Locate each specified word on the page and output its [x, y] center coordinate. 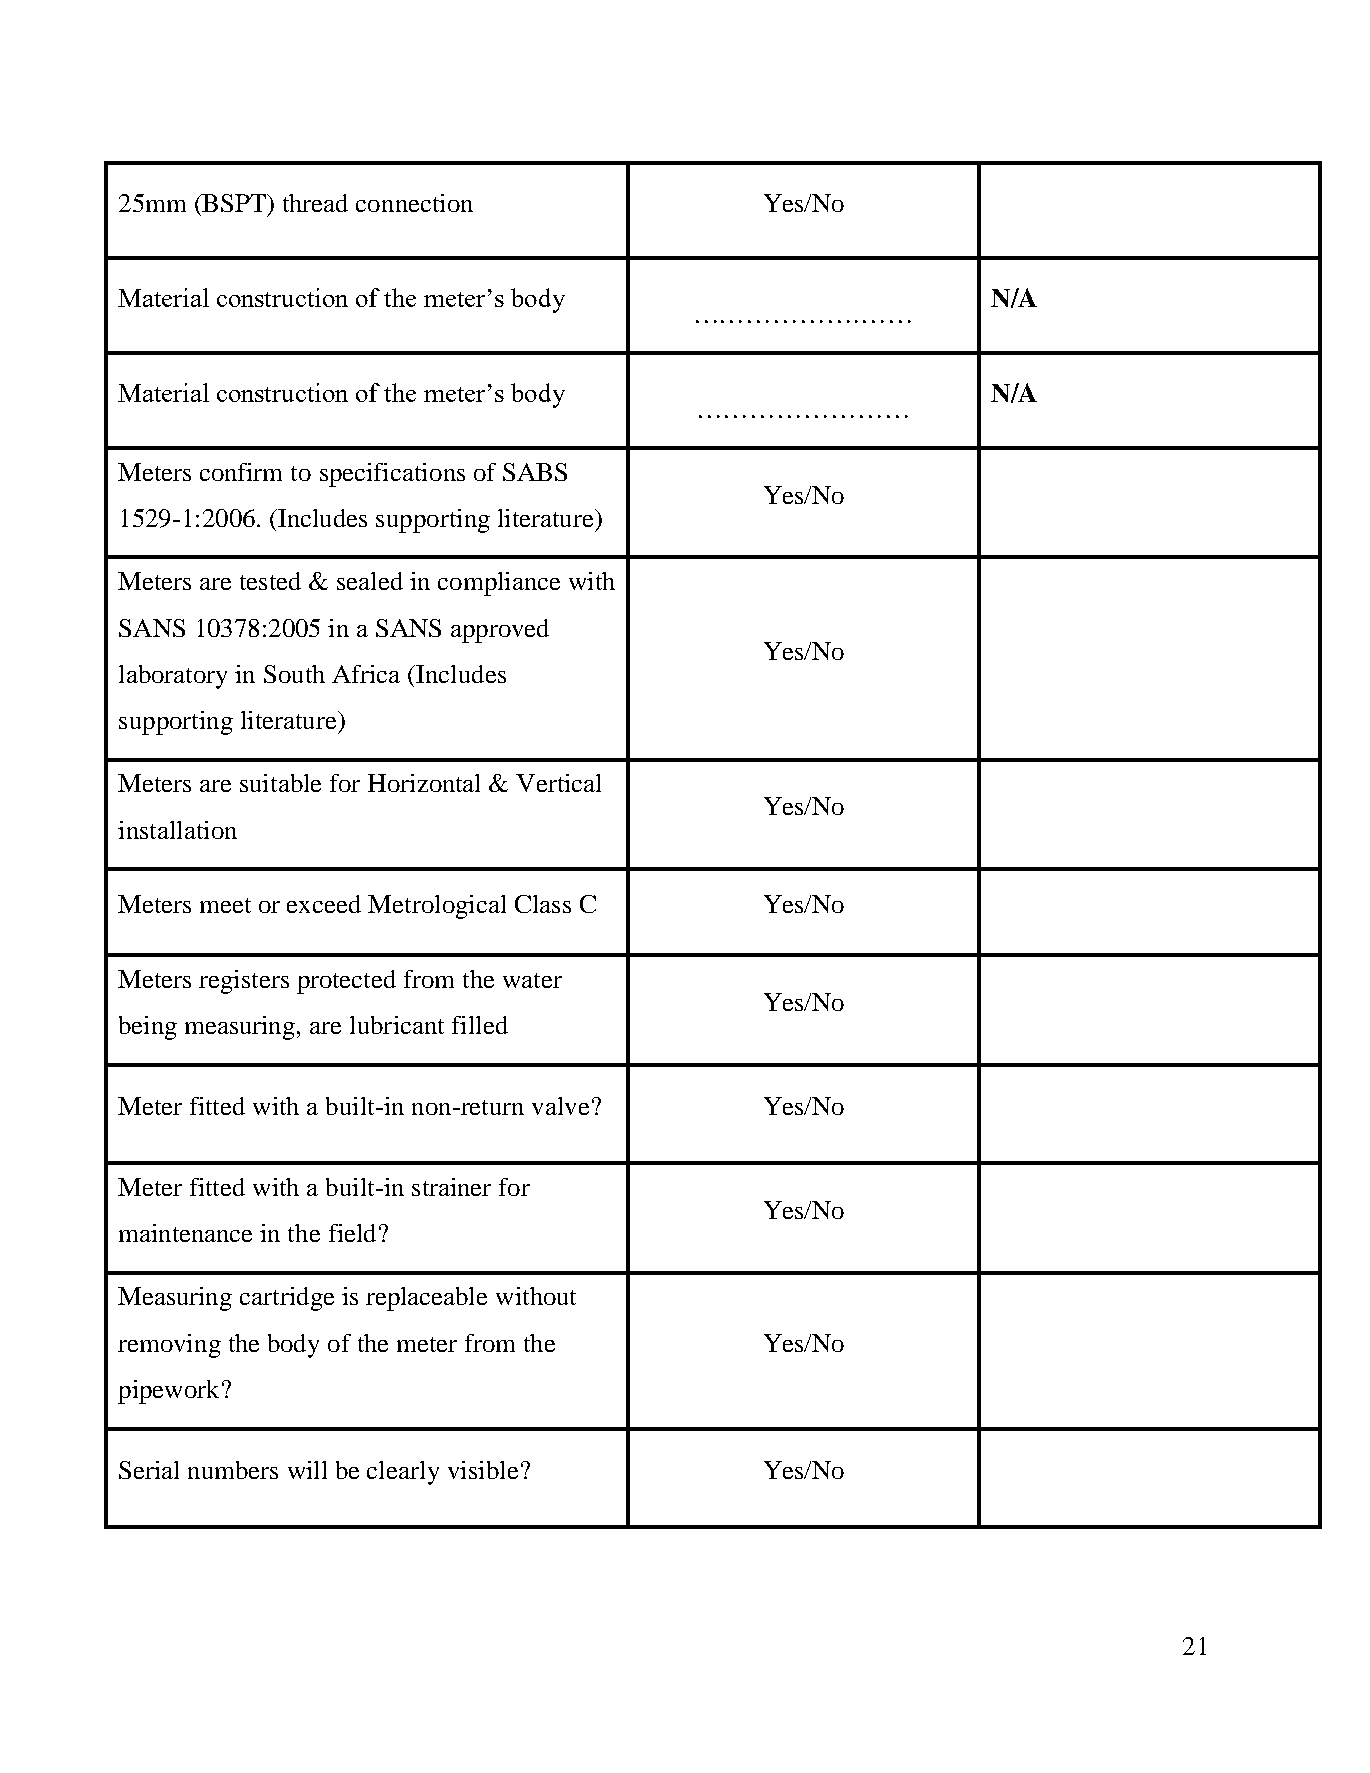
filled [480, 1025]
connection [414, 203]
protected [346, 982]
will [307, 1470]
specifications [392, 475]
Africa [366, 674]
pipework [168, 1392]
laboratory [173, 677]
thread [315, 203]
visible [483, 1470]
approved [500, 631]
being [148, 1028]
